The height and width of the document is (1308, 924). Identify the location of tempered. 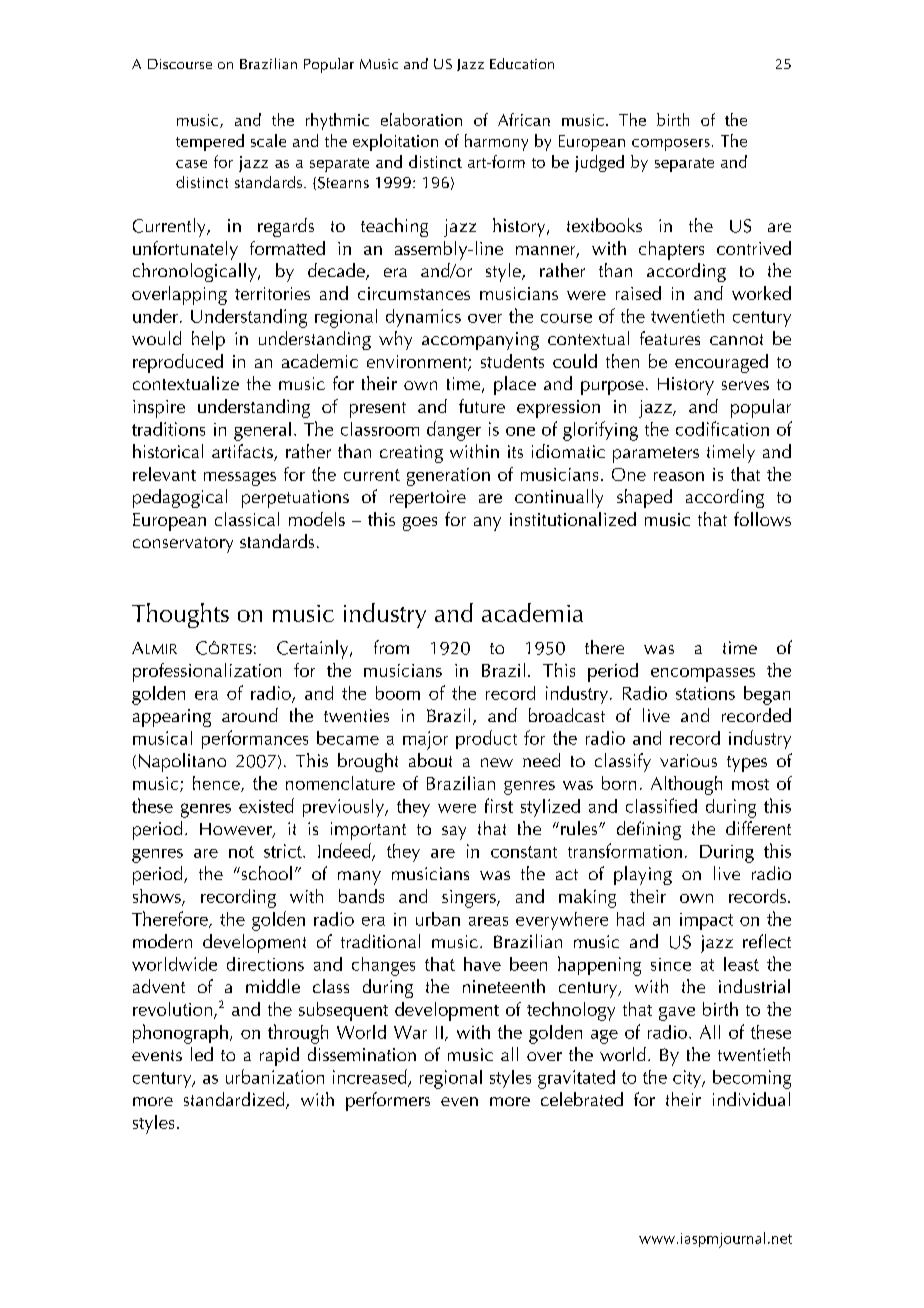
(210, 142).
